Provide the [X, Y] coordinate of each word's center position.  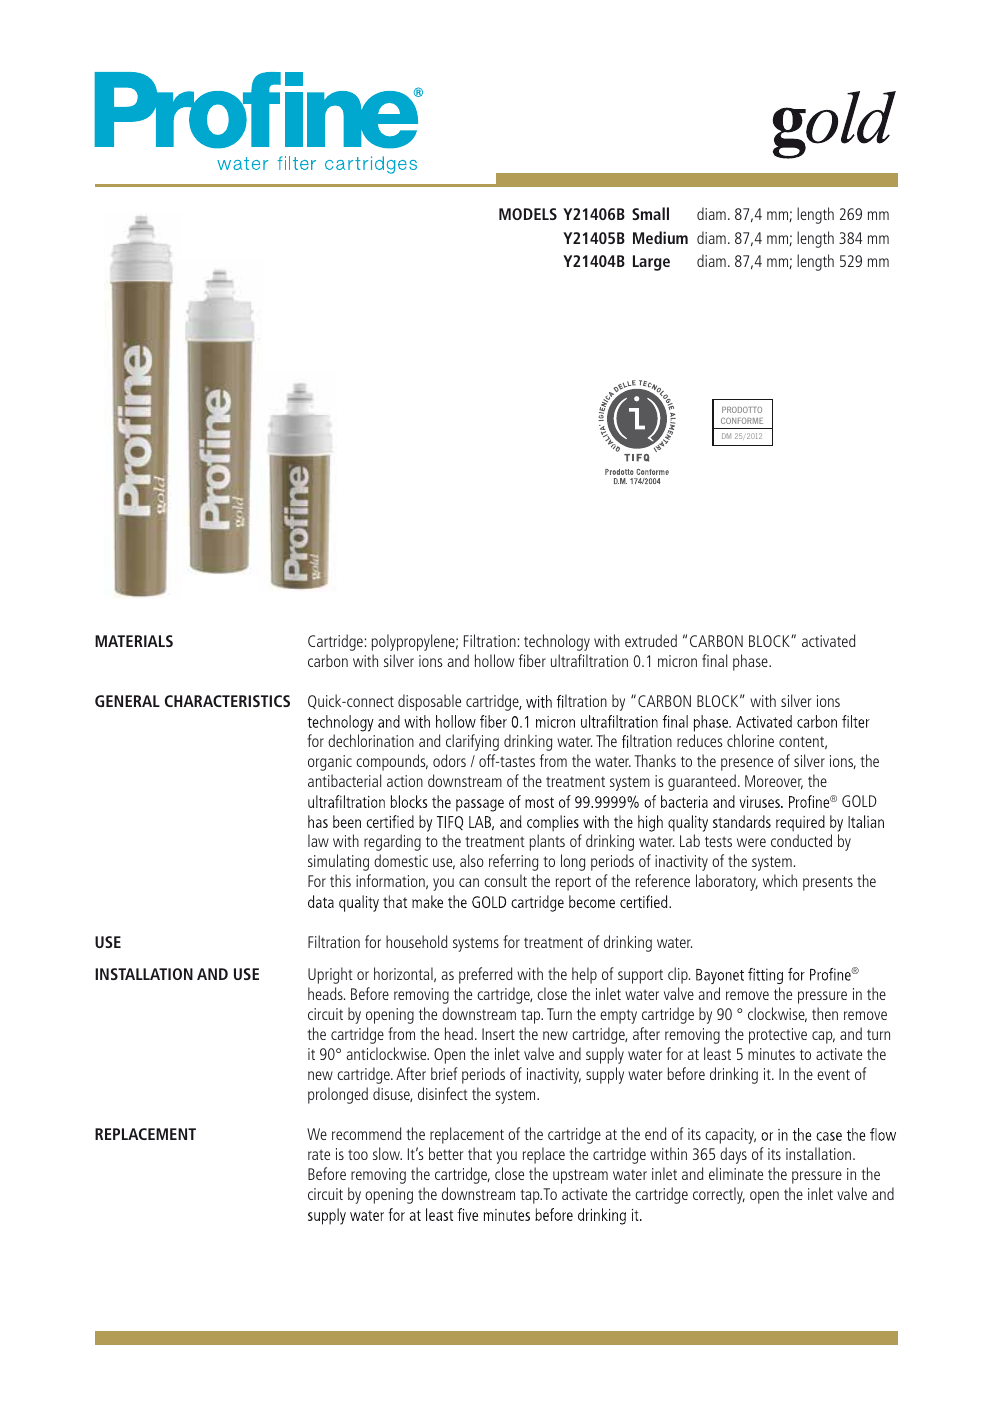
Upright [330, 975]
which [780, 880]
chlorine [750, 740]
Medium [660, 237]
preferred [485, 975]
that [480, 1153]
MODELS [528, 214]
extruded [651, 640]
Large [651, 263]
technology [557, 642]
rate [319, 1154]
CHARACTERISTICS [227, 701]
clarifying [472, 742]
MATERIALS [134, 641]
